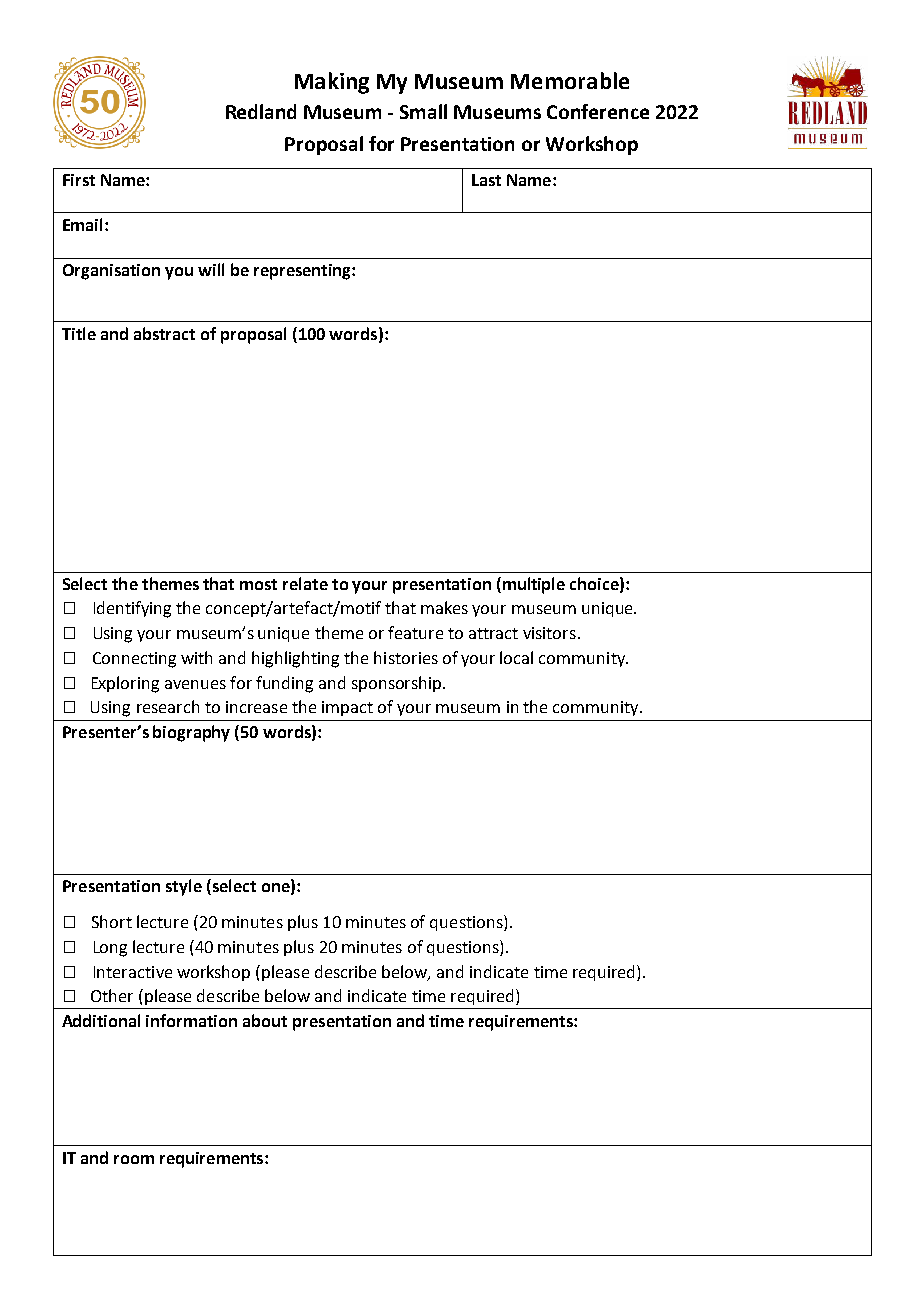 This screenshot has height=1307, width=924. What do you see at coordinates (265, 1020) in the screenshot?
I see `about` at bounding box center [265, 1020].
